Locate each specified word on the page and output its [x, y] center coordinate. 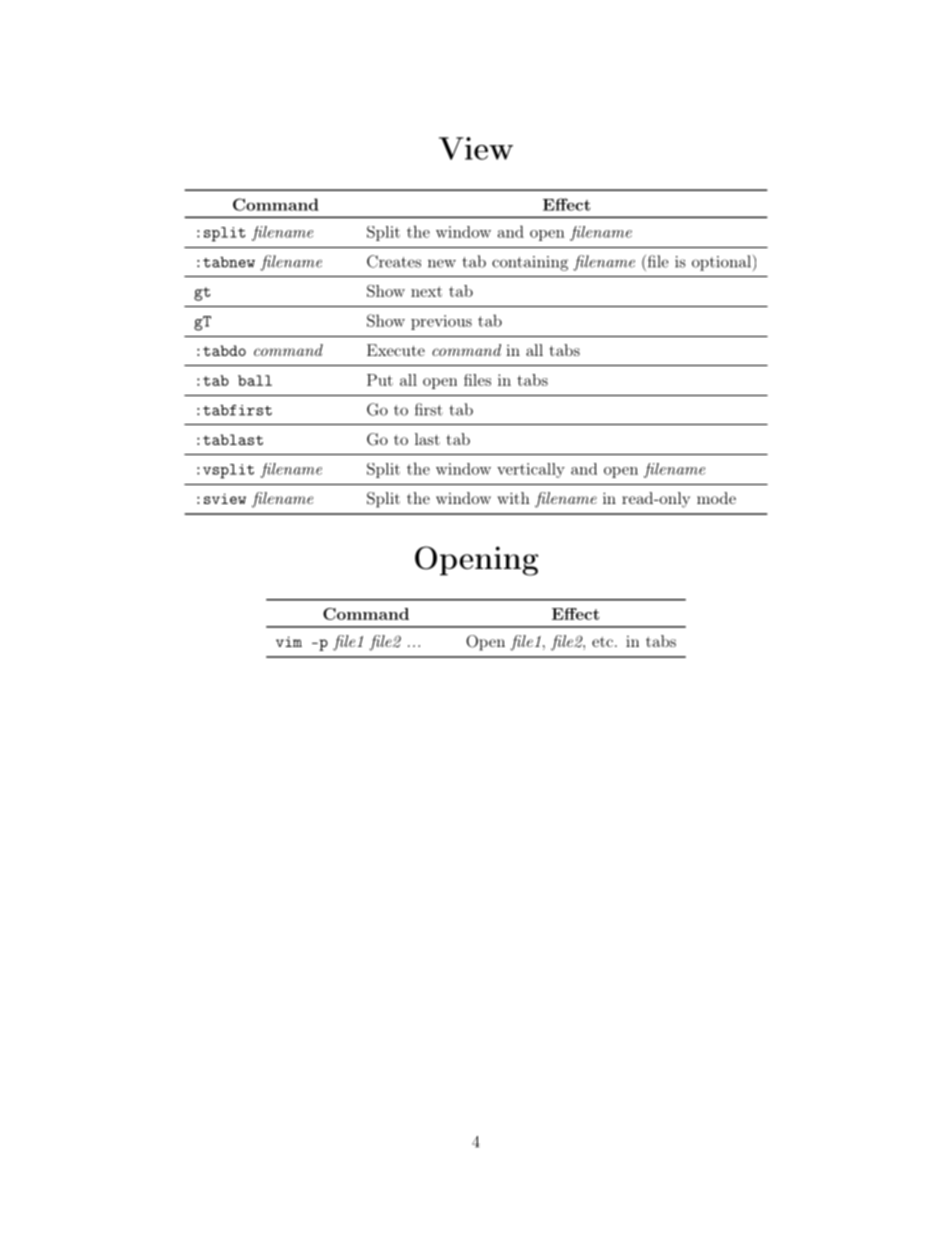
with [513, 498]
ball [255, 380]
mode [716, 498]
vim [289, 641]
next [426, 291]
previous [441, 322]
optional [721, 263]
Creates [394, 261]
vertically [531, 470]
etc [602, 641]
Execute [396, 350]
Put [380, 380]
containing [530, 263]
